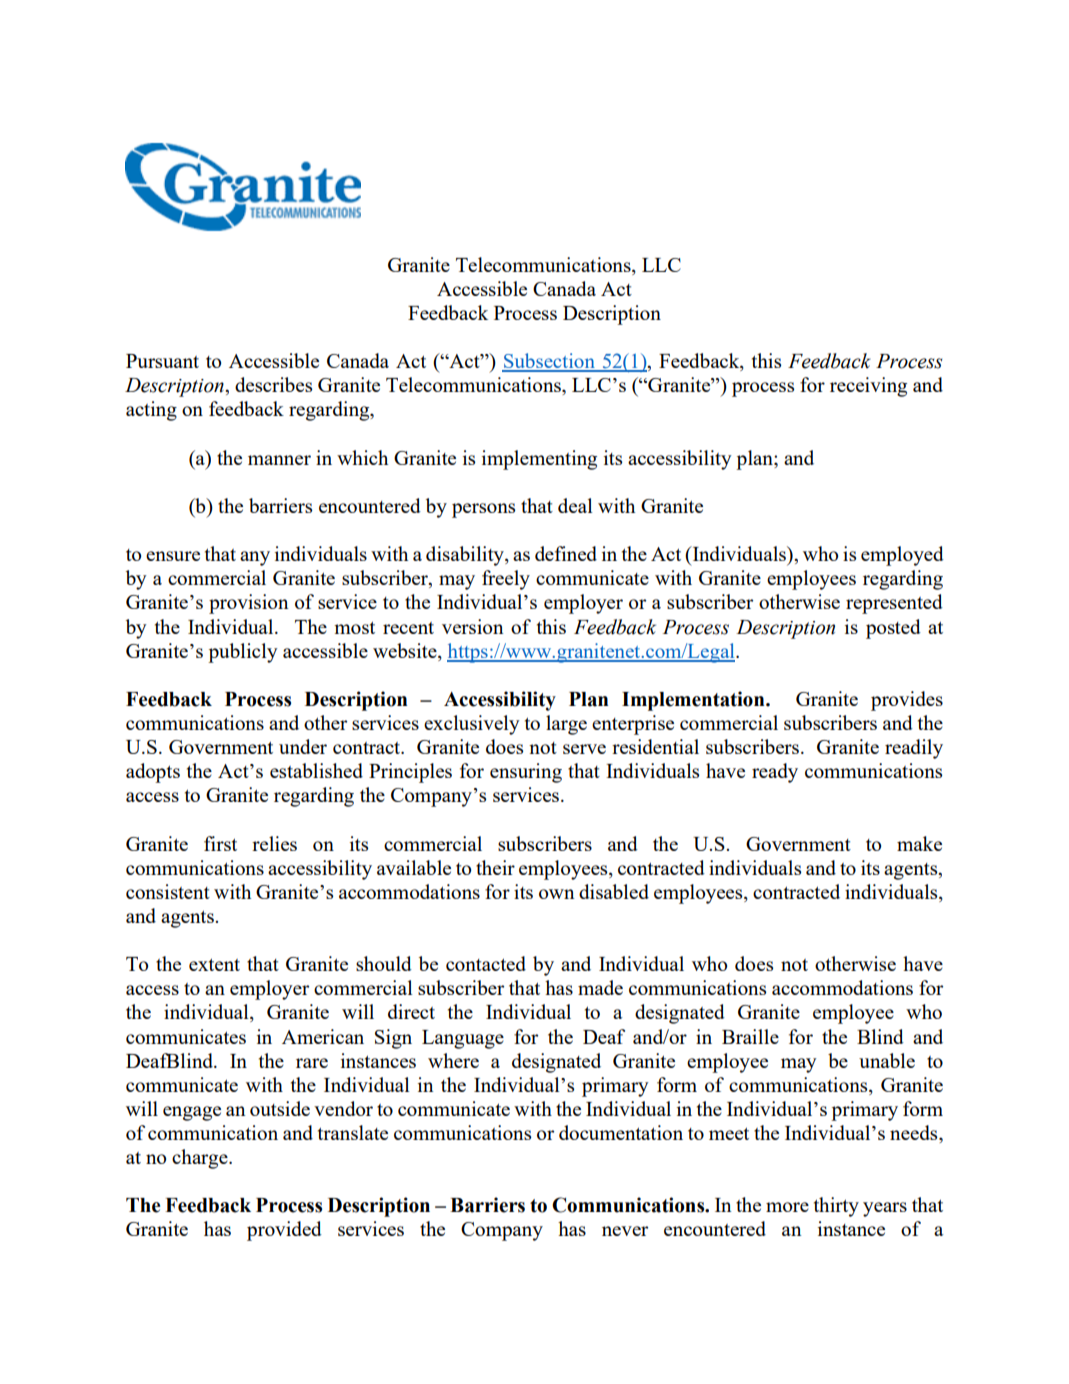  Describe the element at coordinates (868, 387) in the document. I see `receiving` at that location.
